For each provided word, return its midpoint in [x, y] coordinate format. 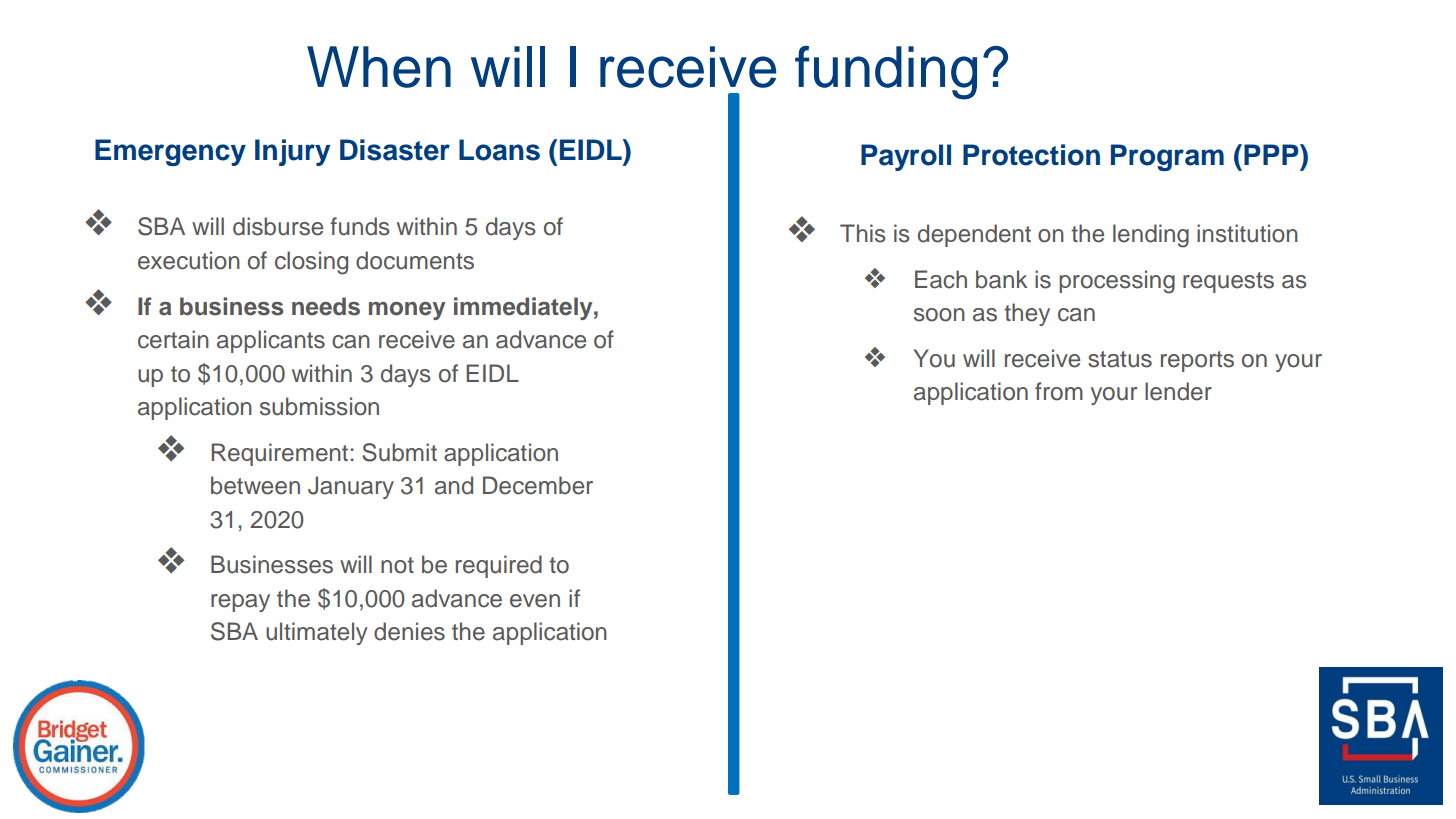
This [863, 233]
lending [1151, 236]
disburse [278, 226]
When [379, 67]
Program [1167, 157]
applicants [271, 341]
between [255, 485]
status [1120, 359]
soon [939, 315]
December [538, 485]
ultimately [317, 633]
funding [886, 73]
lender [1178, 391]
